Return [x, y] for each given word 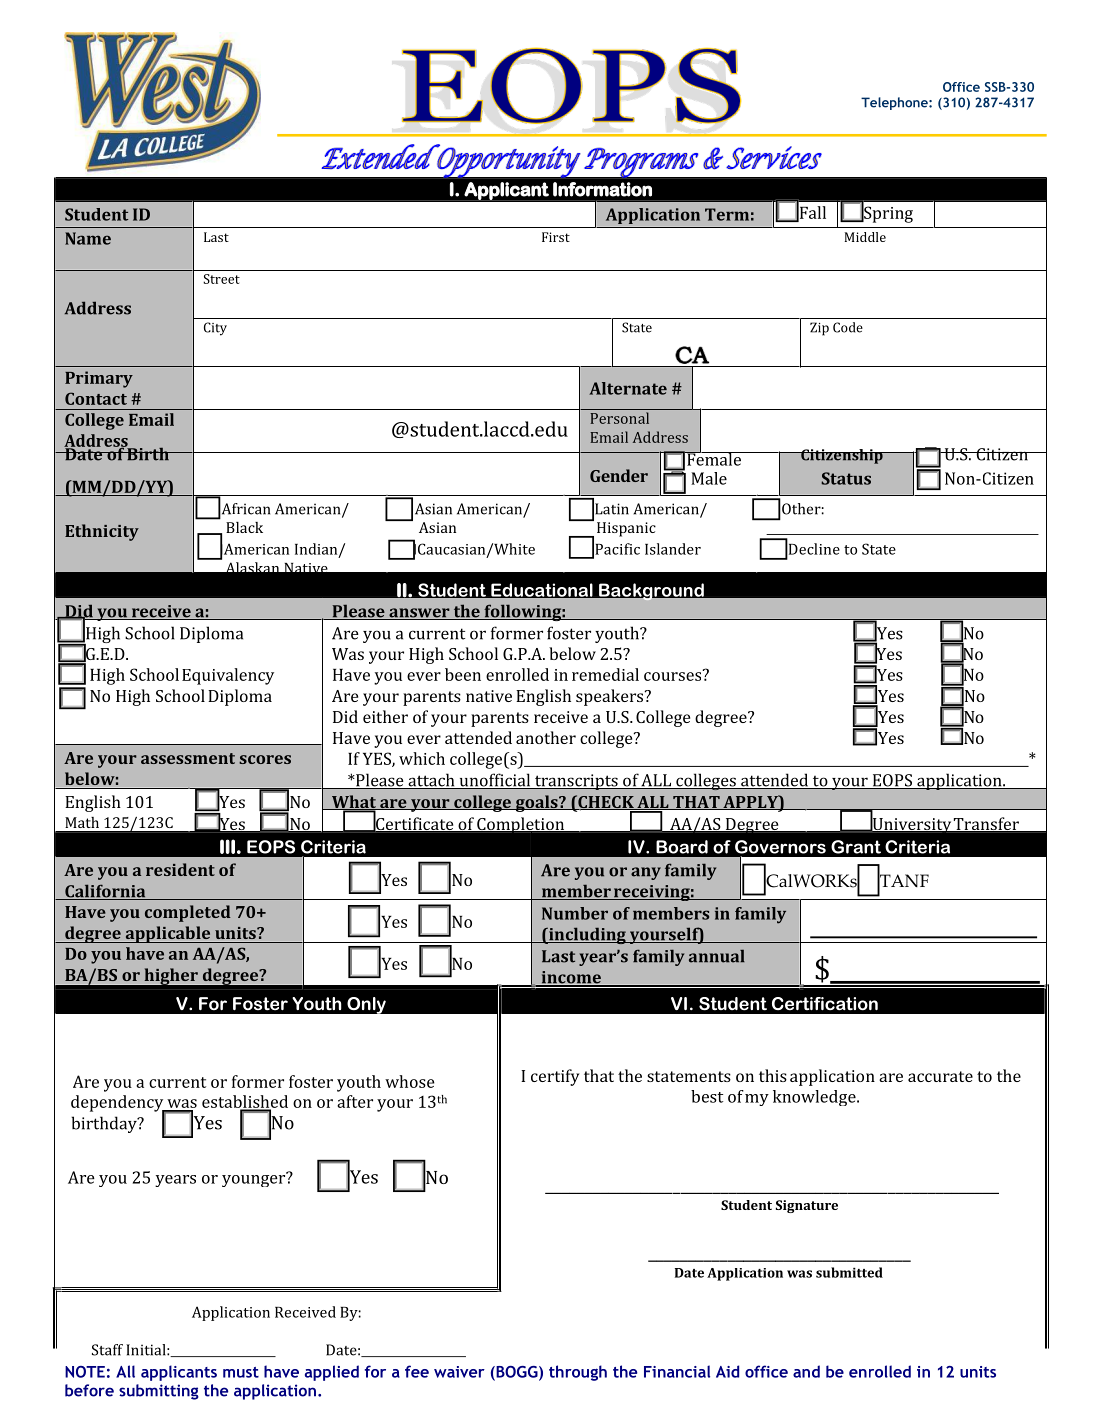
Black [244, 527]
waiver [459, 1372]
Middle [865, 237]
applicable [168, 934]
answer [419, 614]
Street [221, 279]
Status [846, 478]
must [241, 1372]
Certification [825, 1004]
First [556, 237]
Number [575, 913]
